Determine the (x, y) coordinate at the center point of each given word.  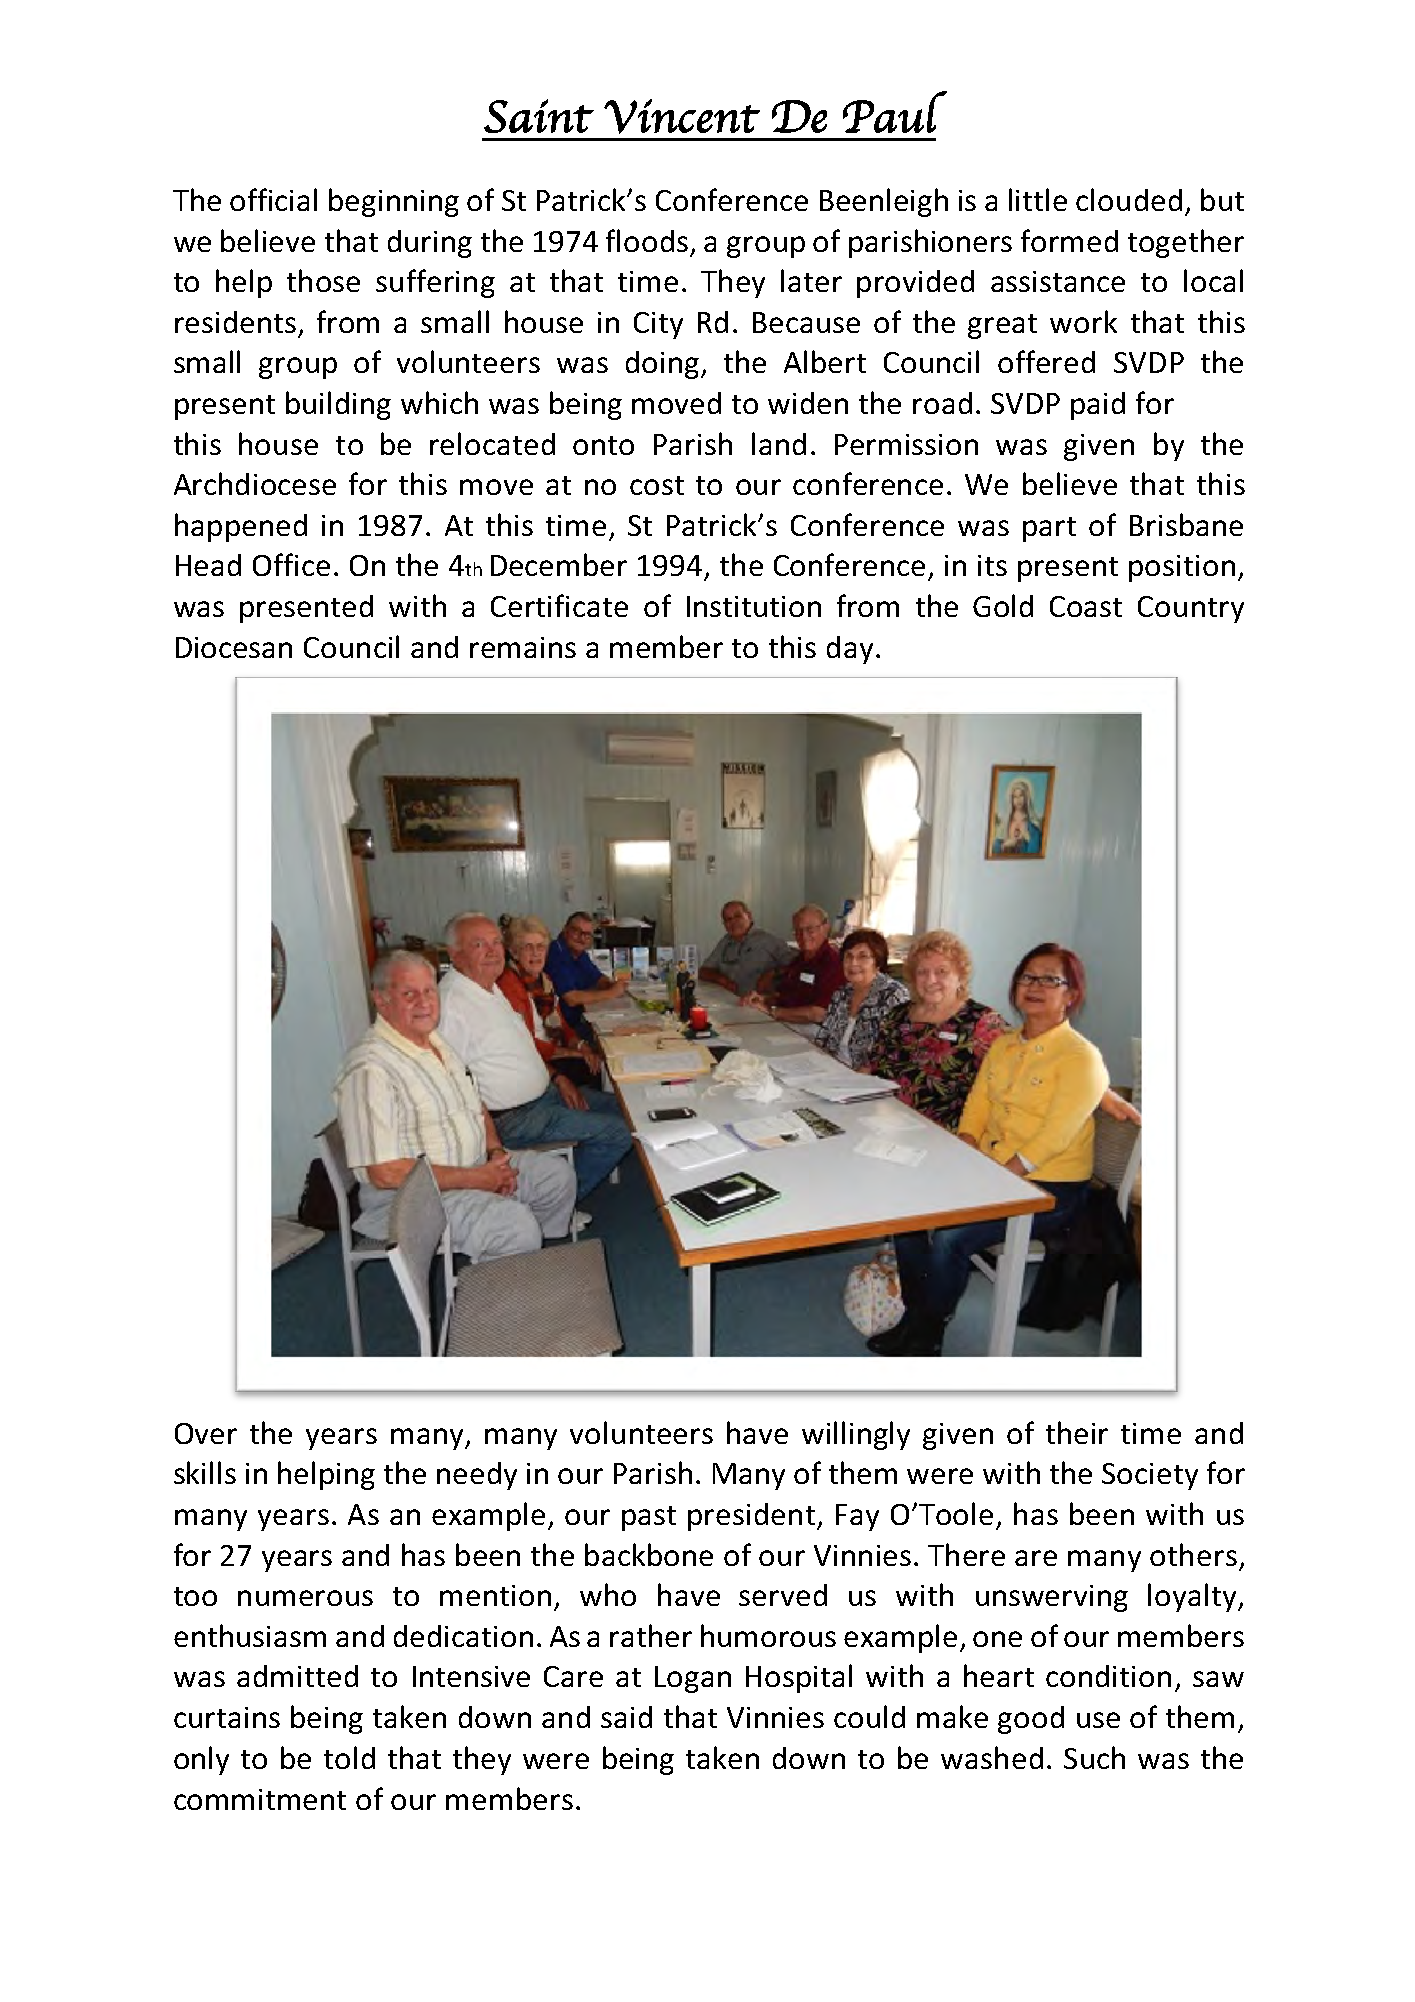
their (1077, 1432)
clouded (1129, 199)
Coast (1086, 606)
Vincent (682, 116)
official (273, 199)
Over (206, 1433)
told (349, 1757)
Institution (754, 606)
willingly (856, 1435)
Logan (693, 1679)
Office (291, 564)
